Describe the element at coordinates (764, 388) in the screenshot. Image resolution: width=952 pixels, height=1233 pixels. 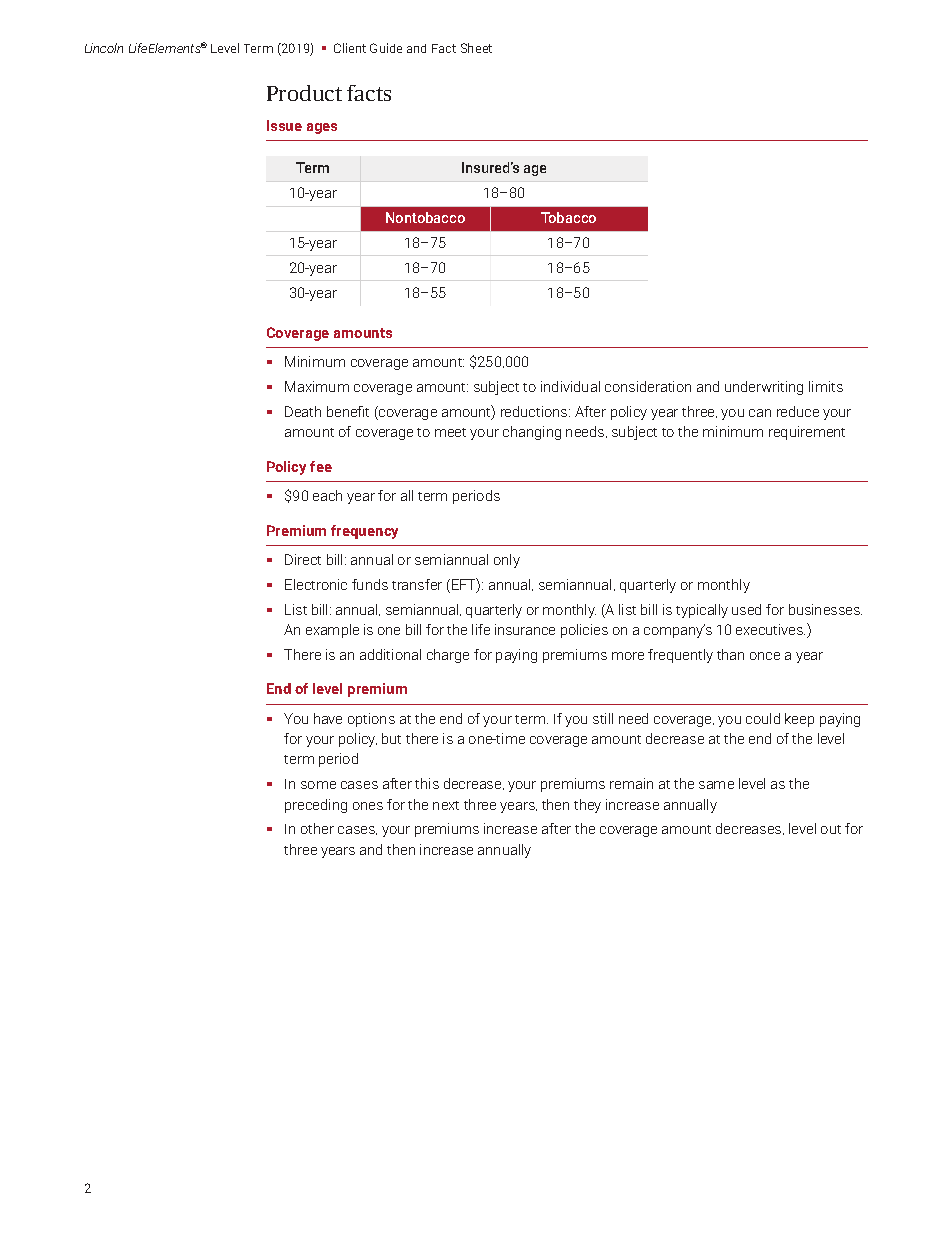
I see `underwriting` at that location.
